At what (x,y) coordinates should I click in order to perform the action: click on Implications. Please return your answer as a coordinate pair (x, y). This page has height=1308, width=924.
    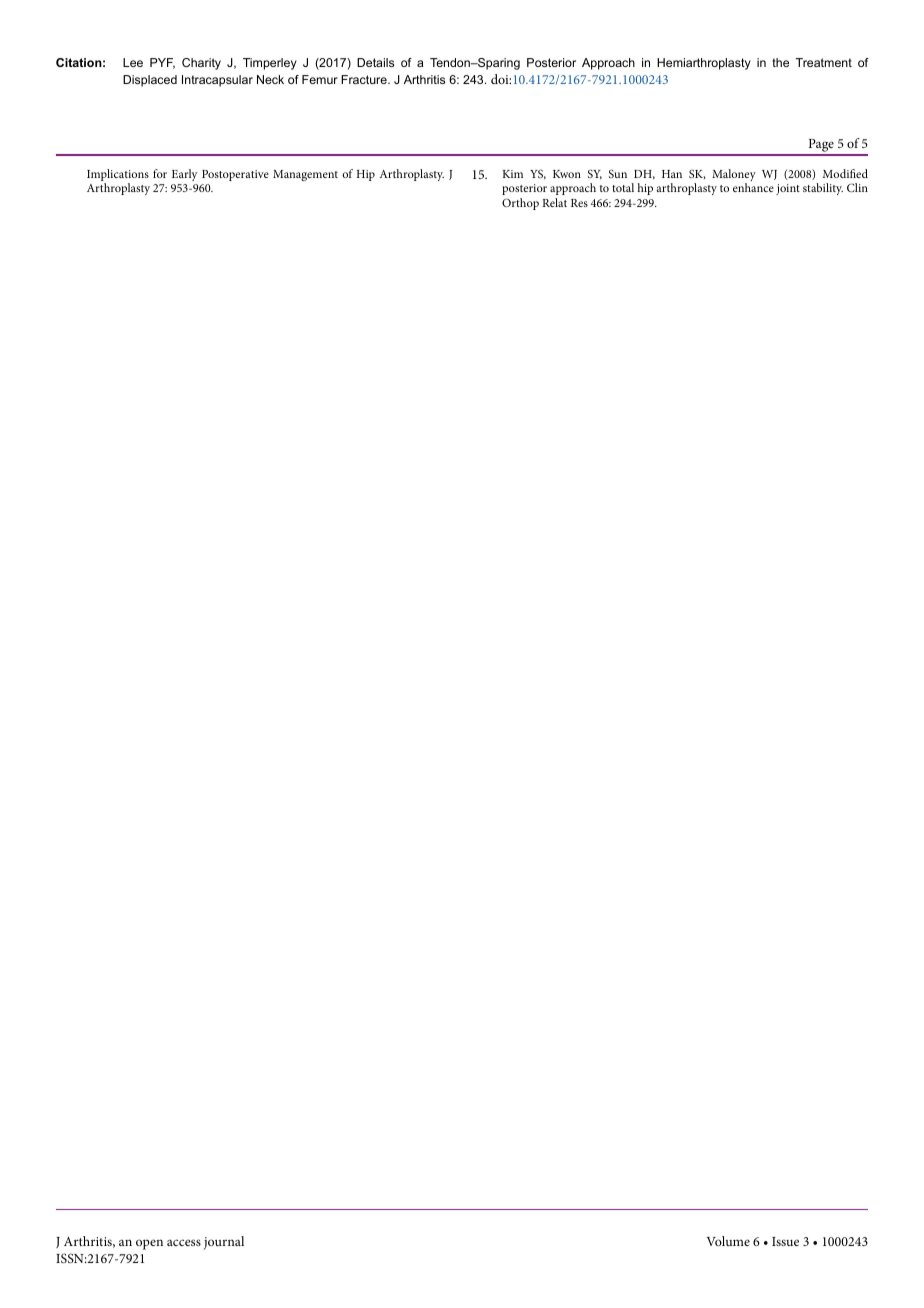
    Looking at the image, I should click on (118, 176).
